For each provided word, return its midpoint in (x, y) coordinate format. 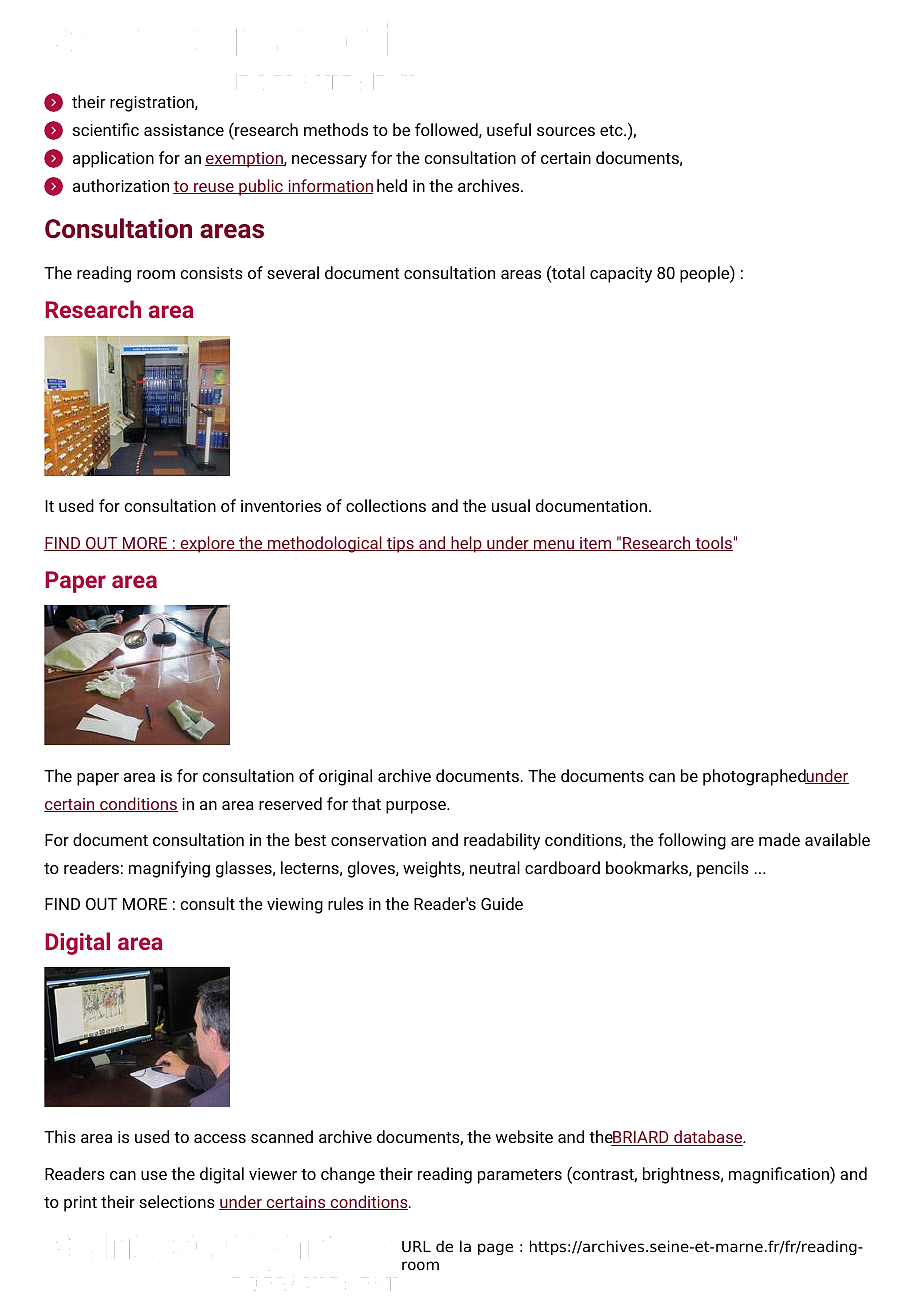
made (779, 839)
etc (612, 130)
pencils (723, 869)
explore (207, 544)
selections (177, 1201)
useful (509, 129)
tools (713, 543)
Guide (502, 903)
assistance (184, 130)
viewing (295, 906)
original (345, 777)
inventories (281, 506)
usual (511, 505)
